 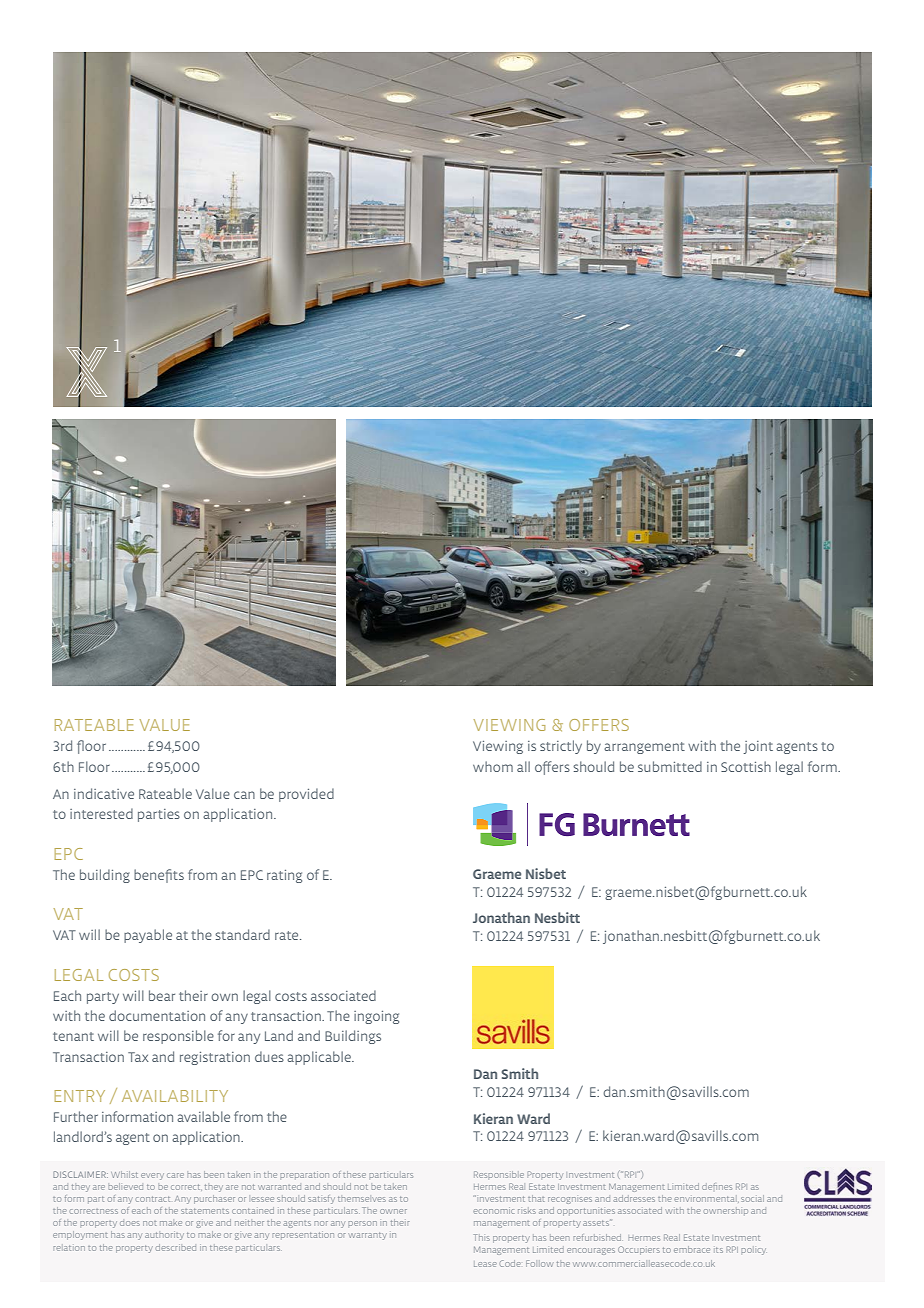 What do you see at coordinates (670, 766) in the image?
I see `submitted` at bounding box center [670, 766].
